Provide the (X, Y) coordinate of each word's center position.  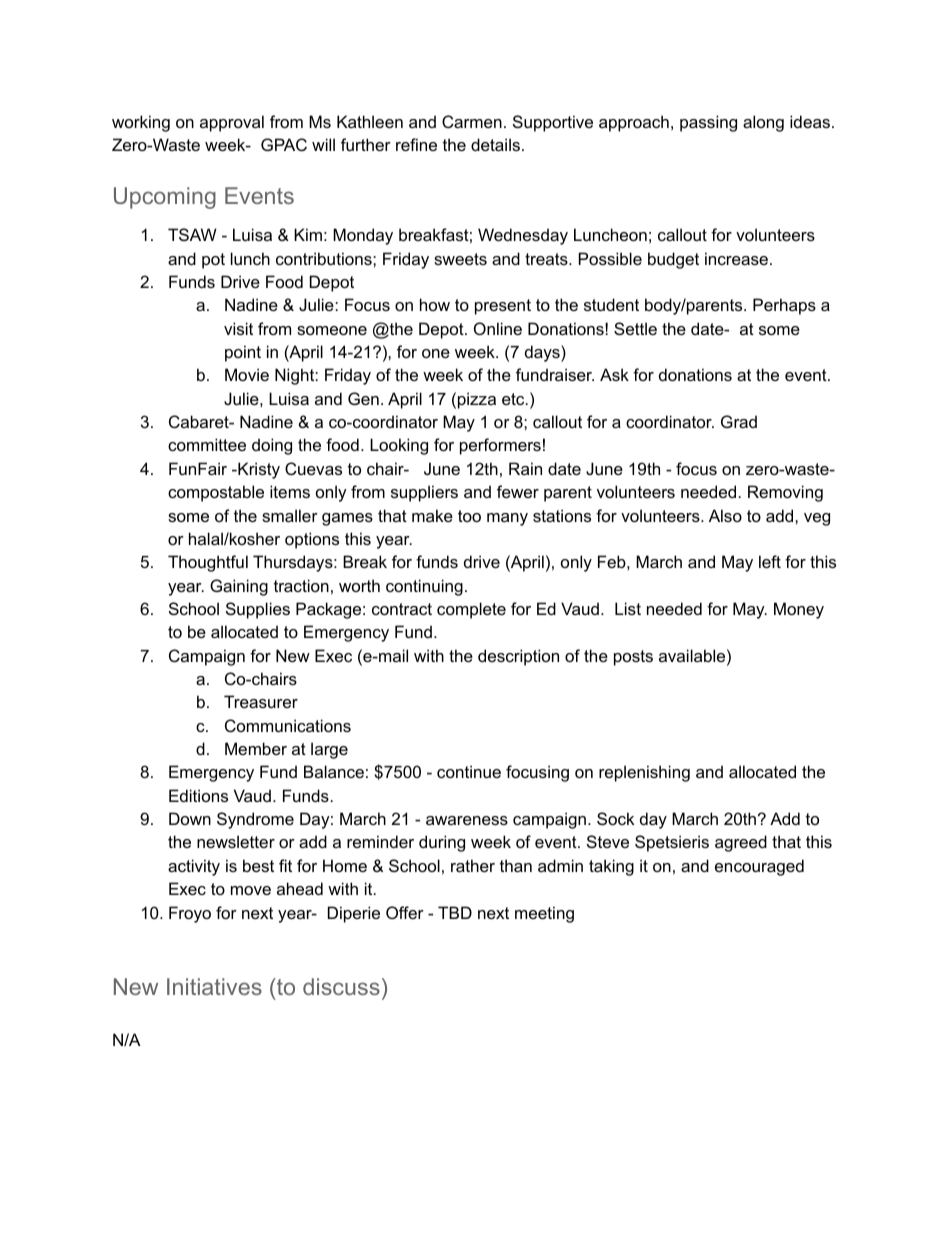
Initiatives (214, 986)
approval (232, 123)
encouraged (759, 867)
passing (708, 123)
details (495, 144)
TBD (455, 912)
